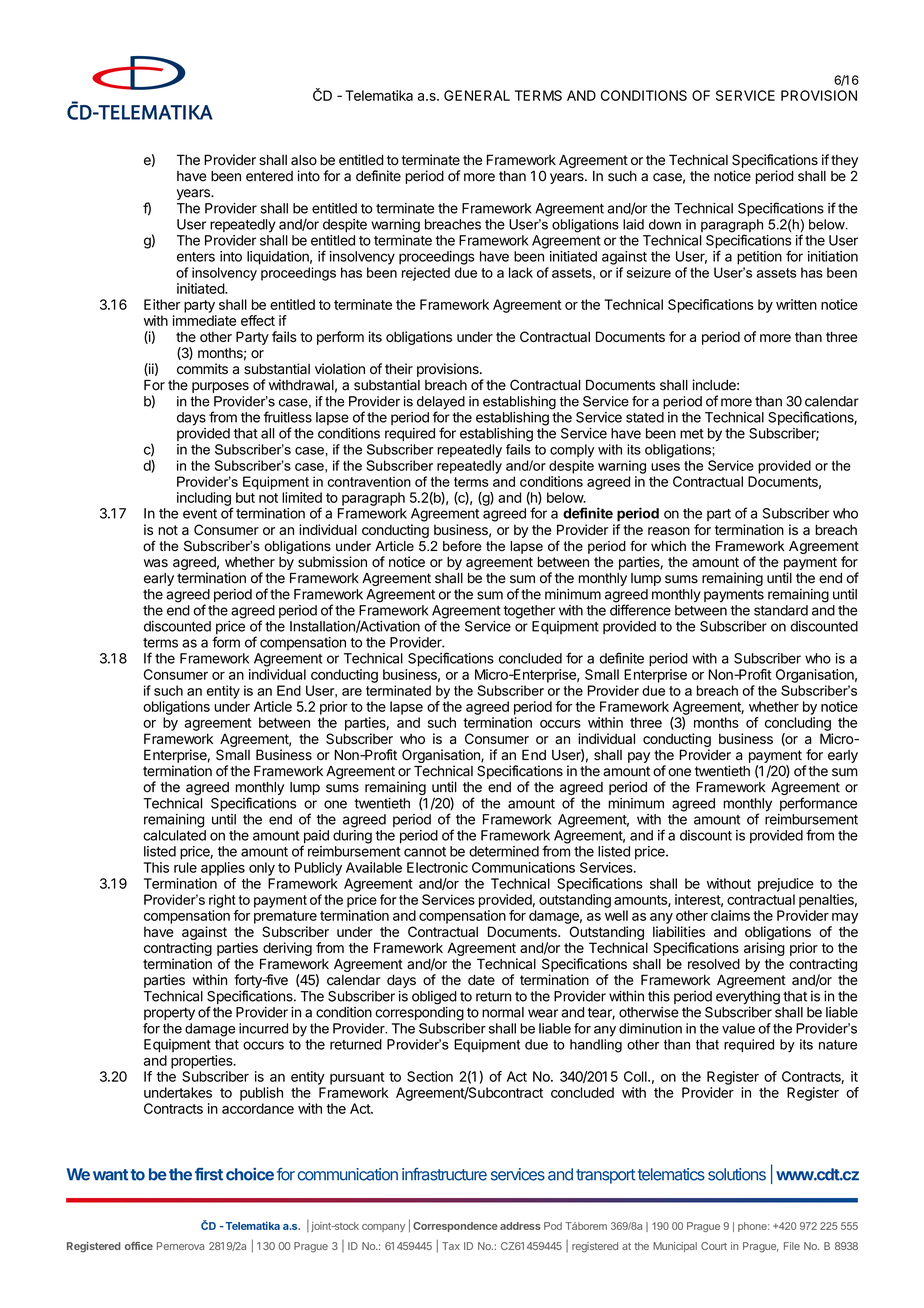  I want to click on including, so click(205, 500).
